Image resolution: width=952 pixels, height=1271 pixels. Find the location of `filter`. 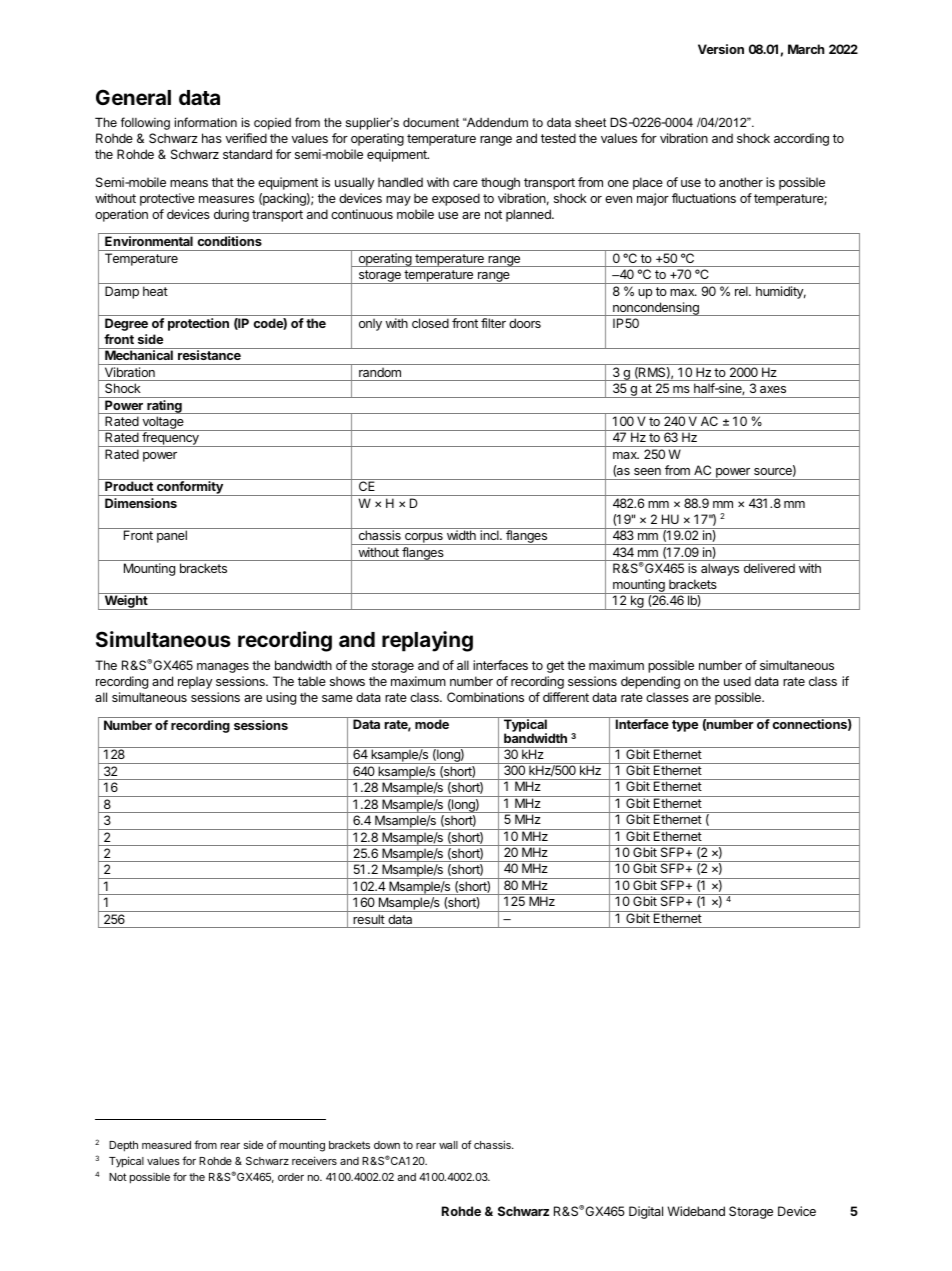

filter is located at coordinates (493, 323).
